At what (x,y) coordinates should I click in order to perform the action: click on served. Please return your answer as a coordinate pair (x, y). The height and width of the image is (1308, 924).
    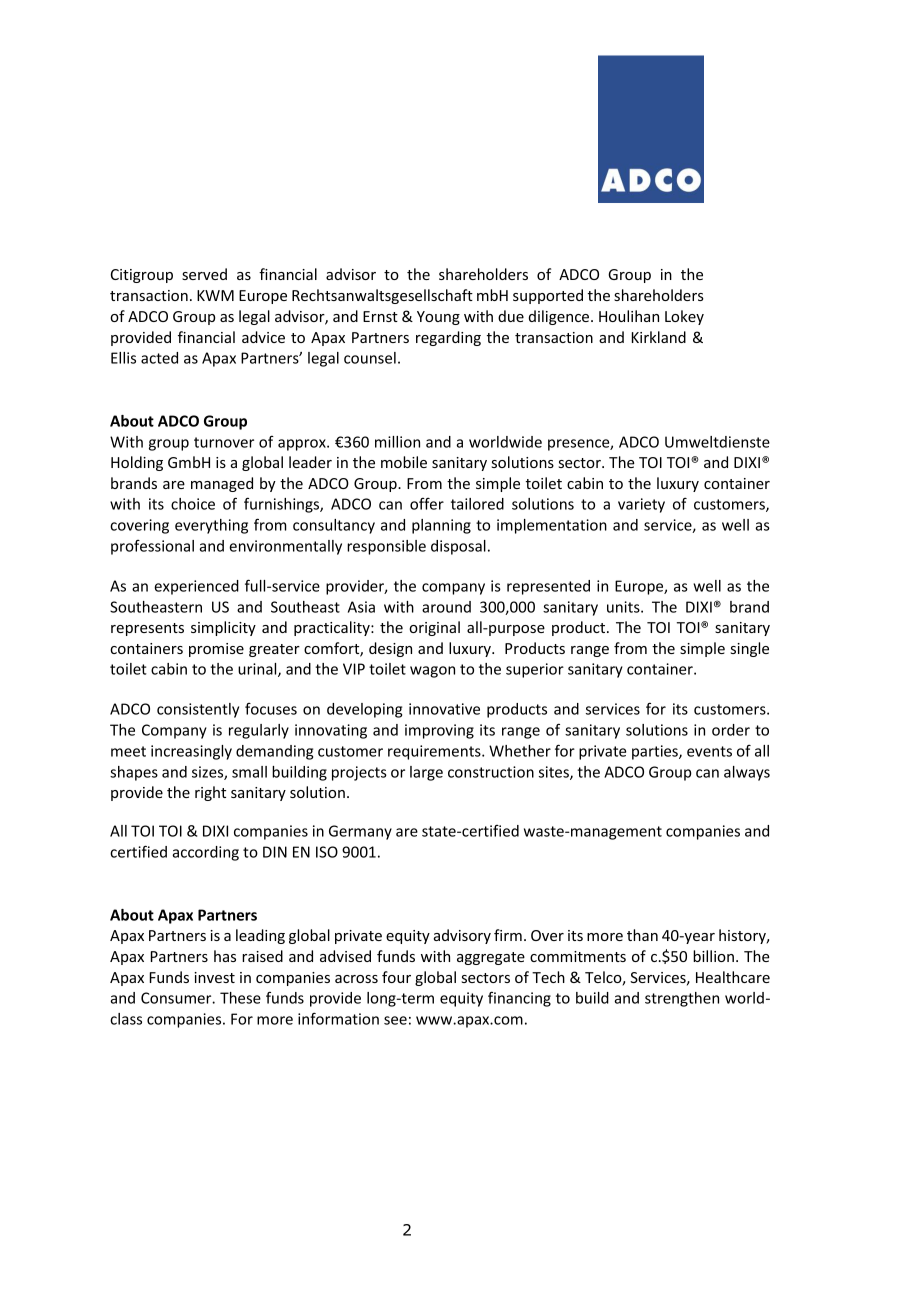
    Looking at the image, I should click on (204, 274).
